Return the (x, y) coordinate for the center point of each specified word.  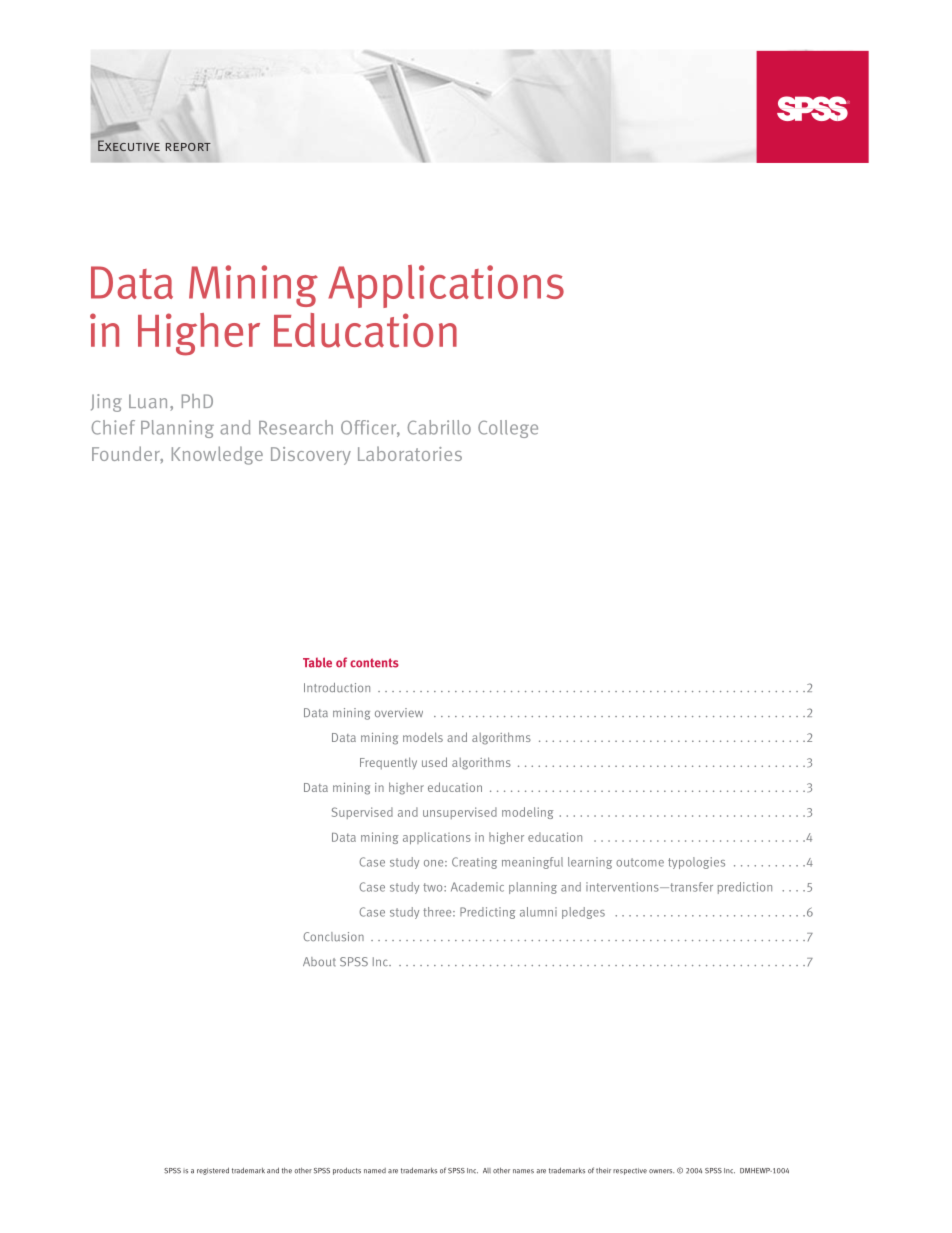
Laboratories (410, 453)
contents (374, 663)
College (508, 429)
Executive (129, 145)
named (375, 1171)
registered (213, 1171)
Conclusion (333, 937)
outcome (640, 862)
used (434, 762)
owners (661, 1171)
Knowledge (217, 455)
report (188, 147)
